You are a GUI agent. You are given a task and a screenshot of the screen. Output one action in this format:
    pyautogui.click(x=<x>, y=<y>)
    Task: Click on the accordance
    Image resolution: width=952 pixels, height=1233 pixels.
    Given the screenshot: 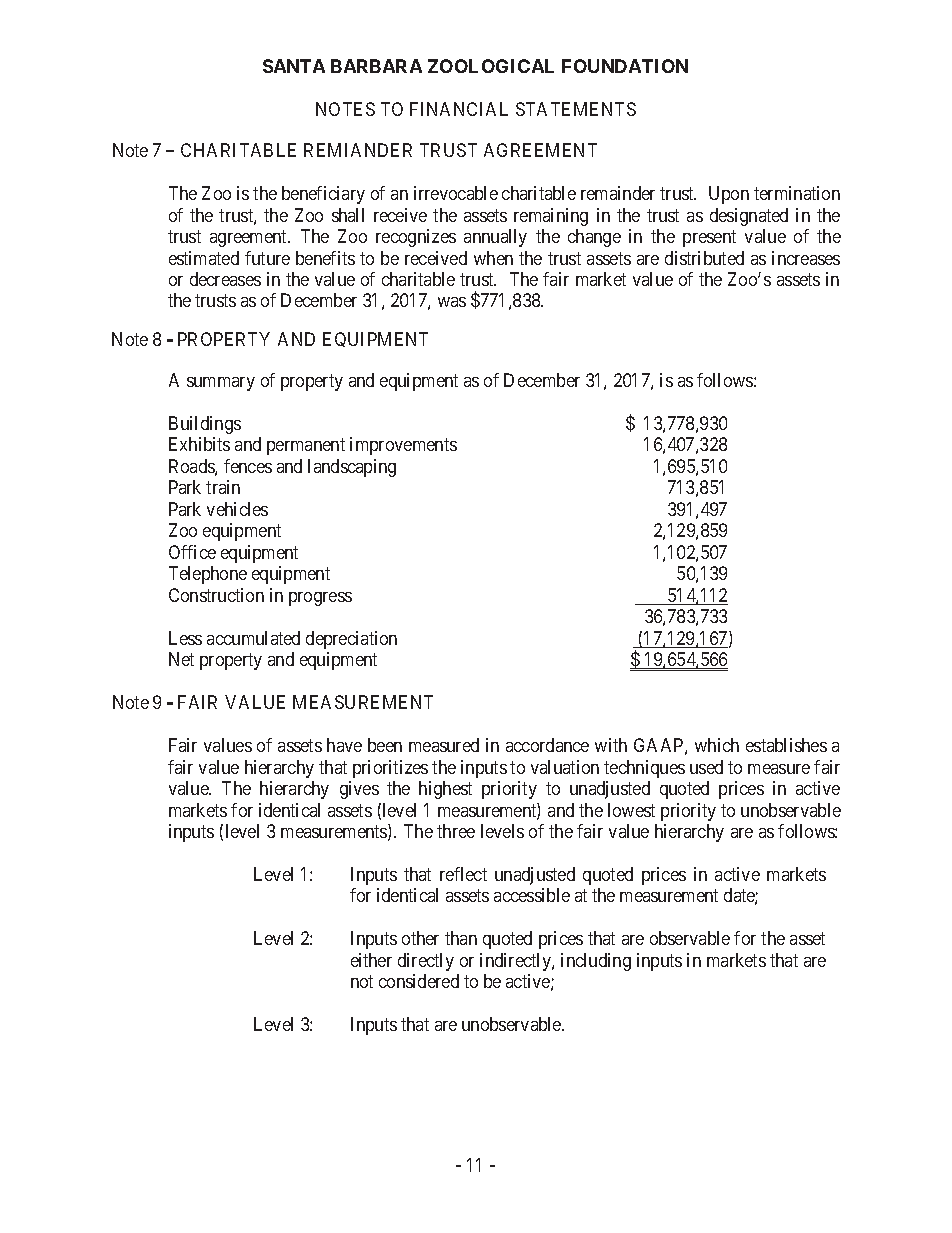 What is the action you would take?
    pyautogui.click(x=547, y=745)
